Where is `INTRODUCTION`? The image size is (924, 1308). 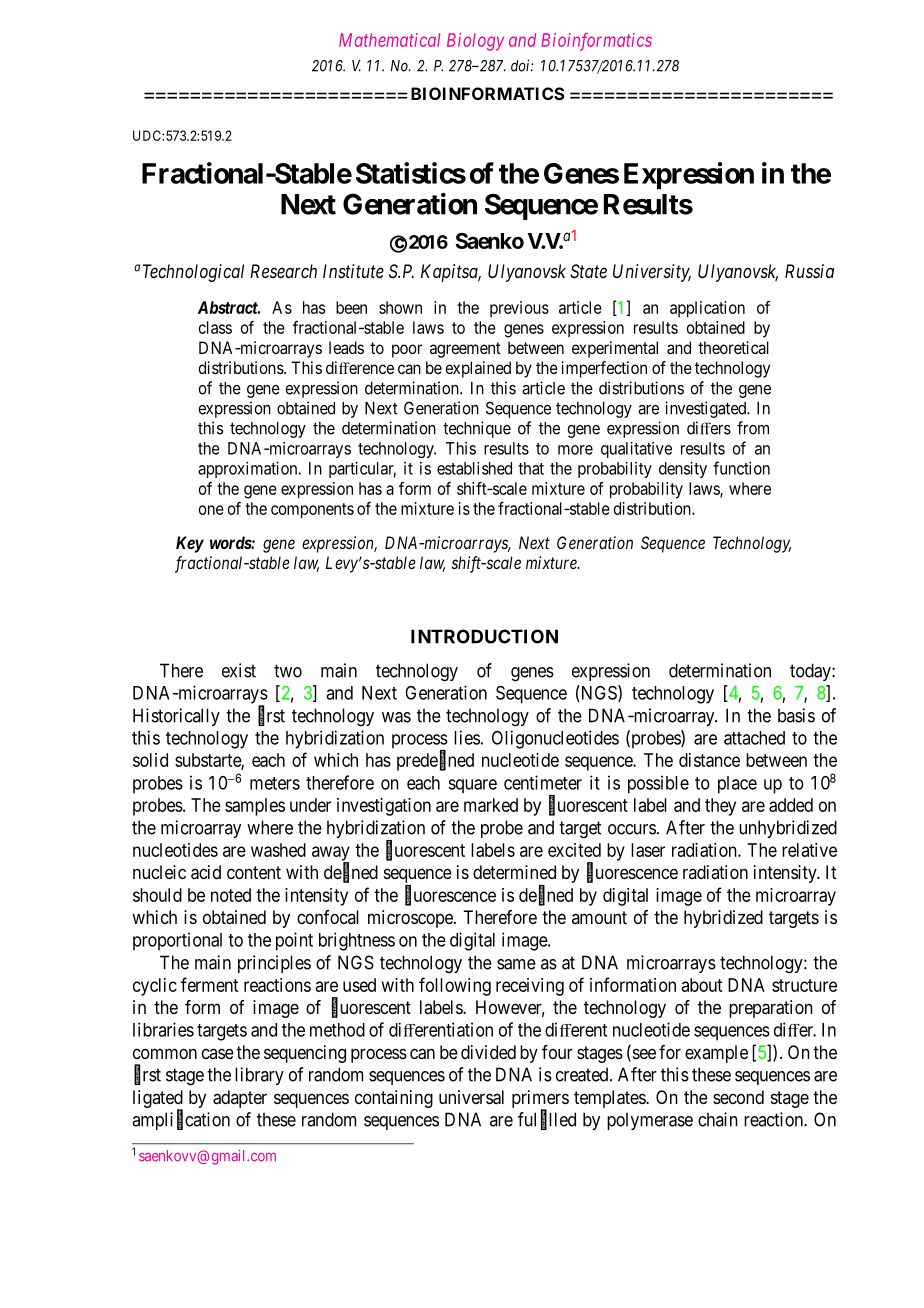
INTRODUCTION is located at coordinates (484, 636).
